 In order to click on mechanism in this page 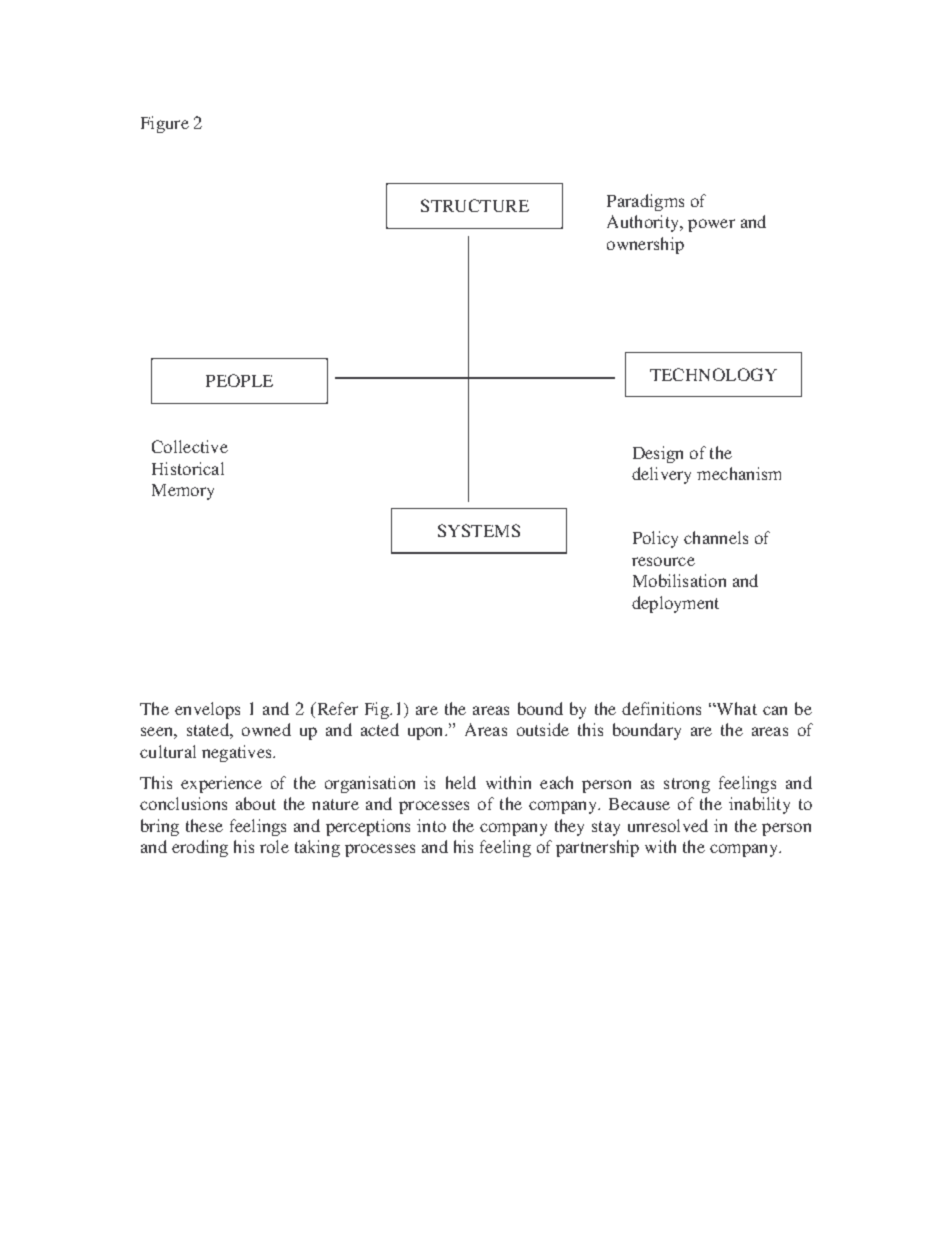, I will do `click(739, 473)`.
